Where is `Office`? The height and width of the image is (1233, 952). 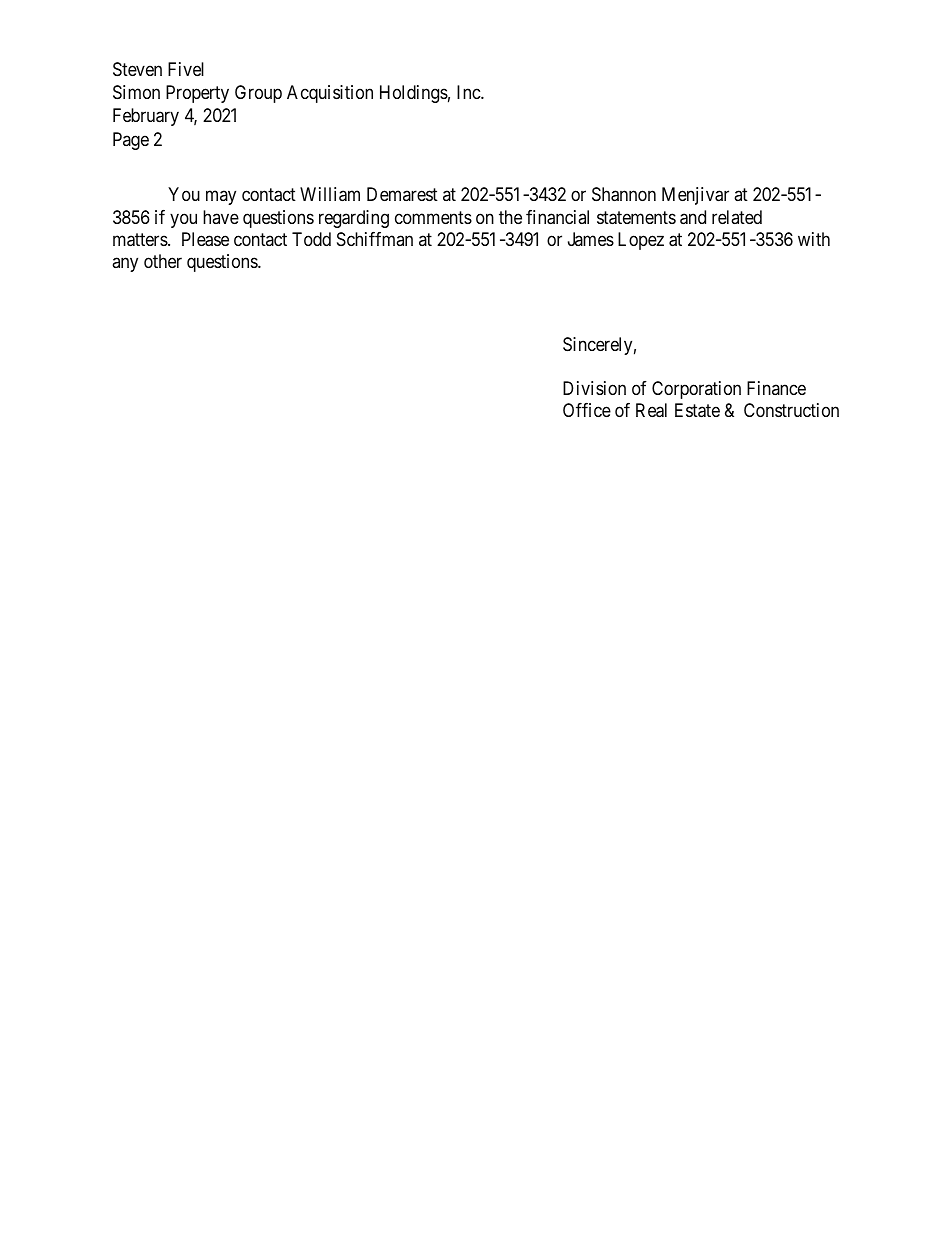
Office is located at coordinates (587, 410).
